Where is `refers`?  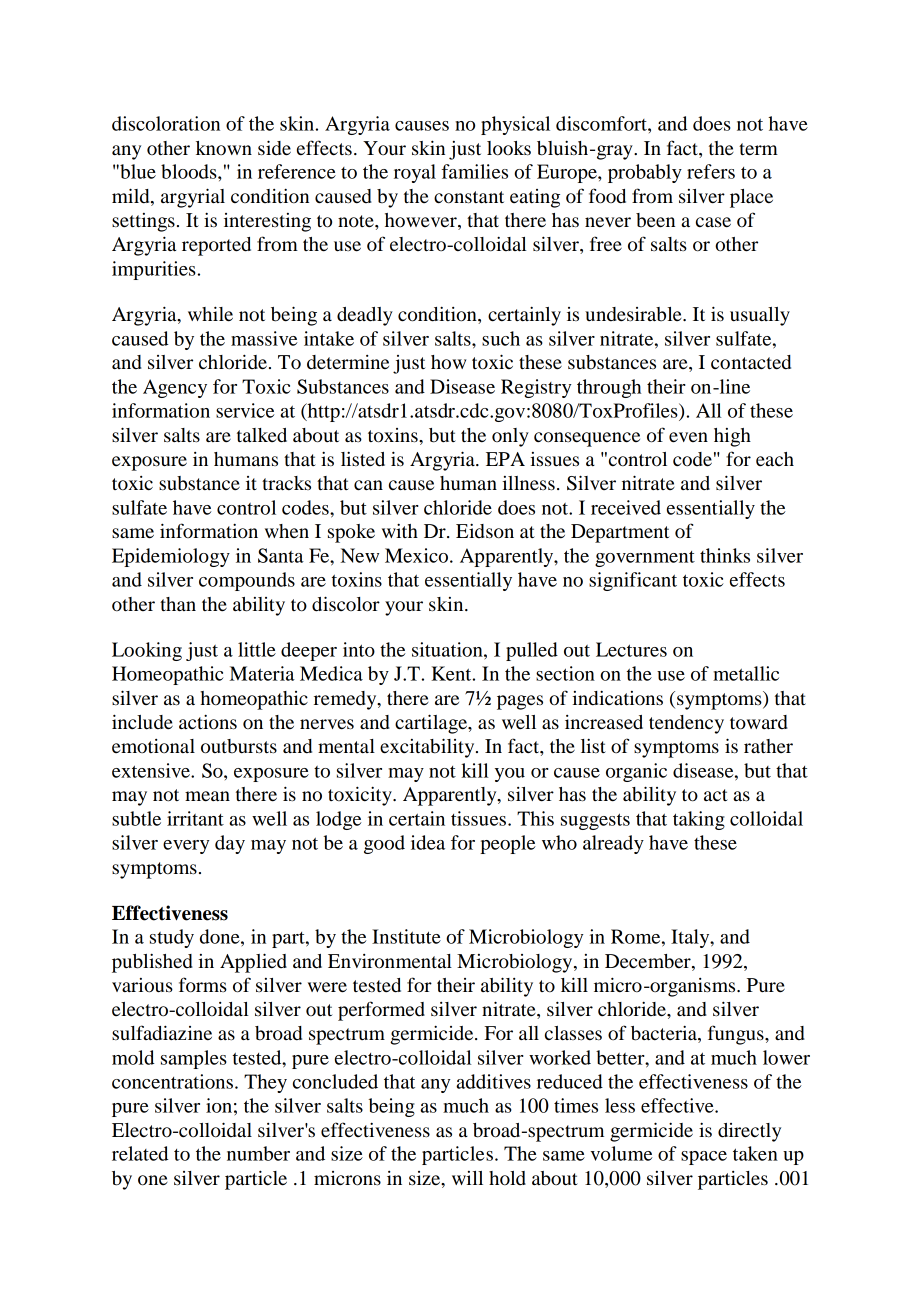 refers is located at coordinates (711, 171).
